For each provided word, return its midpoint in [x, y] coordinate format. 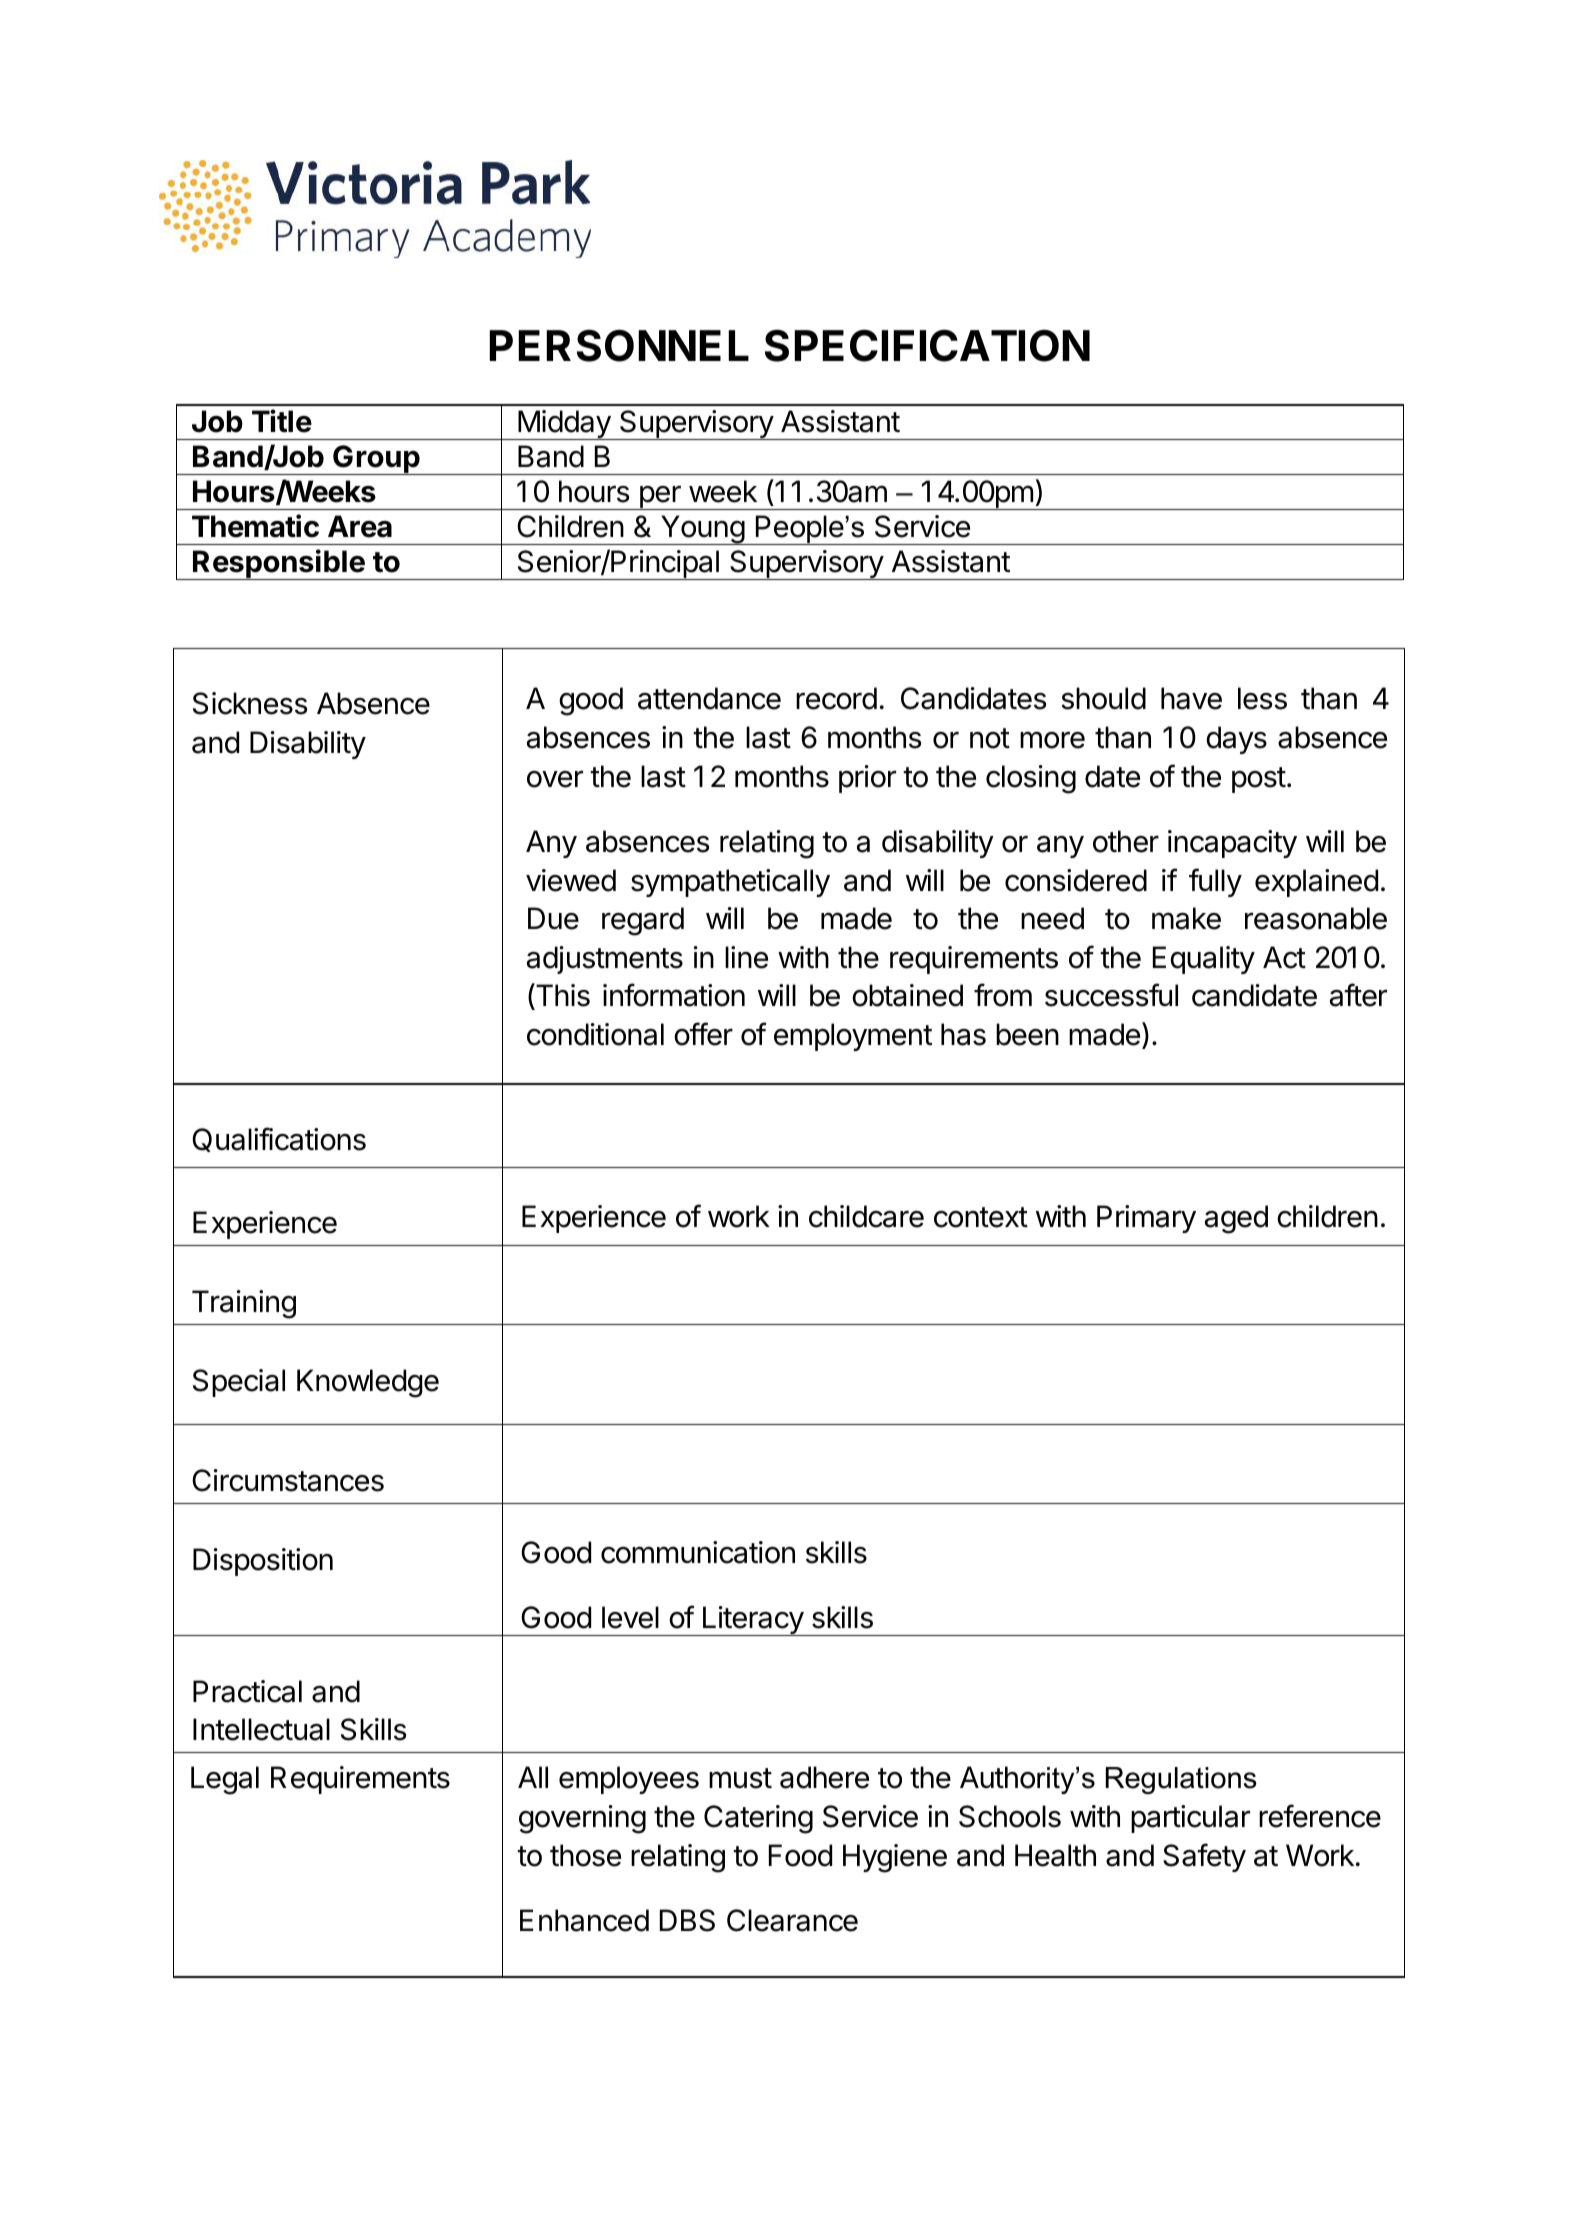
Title [282, 421]
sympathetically [730, 883]
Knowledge [368, 1383]
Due [553, 918]
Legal [225, 1780]
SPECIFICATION [927, 345]
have [1191, 698]
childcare [866, 1216]
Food [800, 1855]
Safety [1204, 1857]
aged [1236, 1219]
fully [1215, 882]
